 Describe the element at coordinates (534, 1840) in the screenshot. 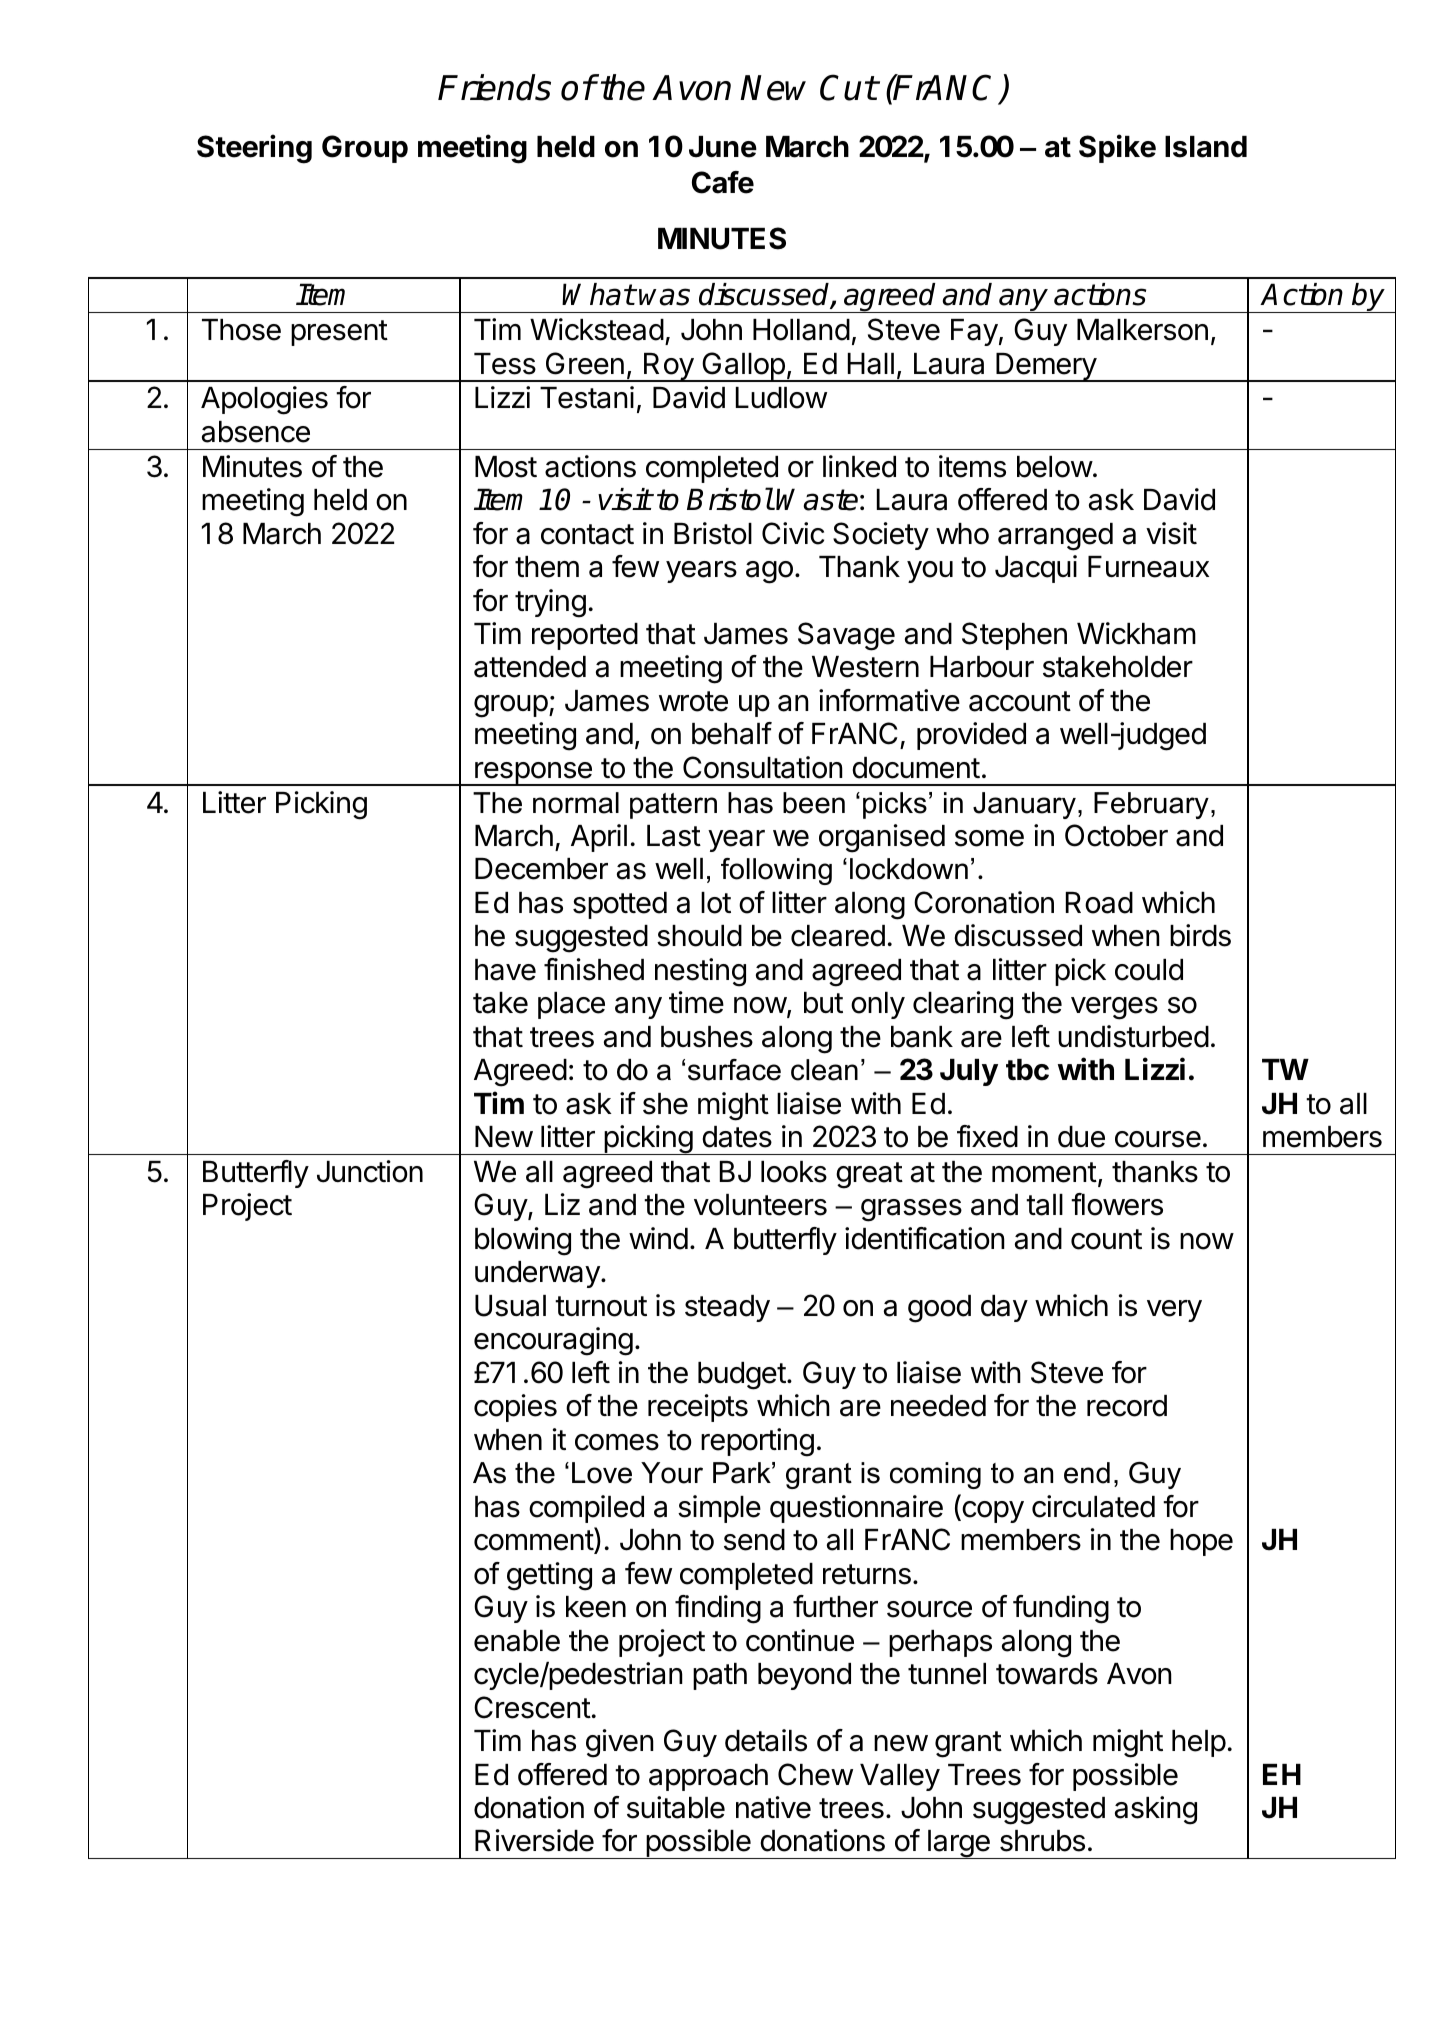

I see `Riverside` at that location.
